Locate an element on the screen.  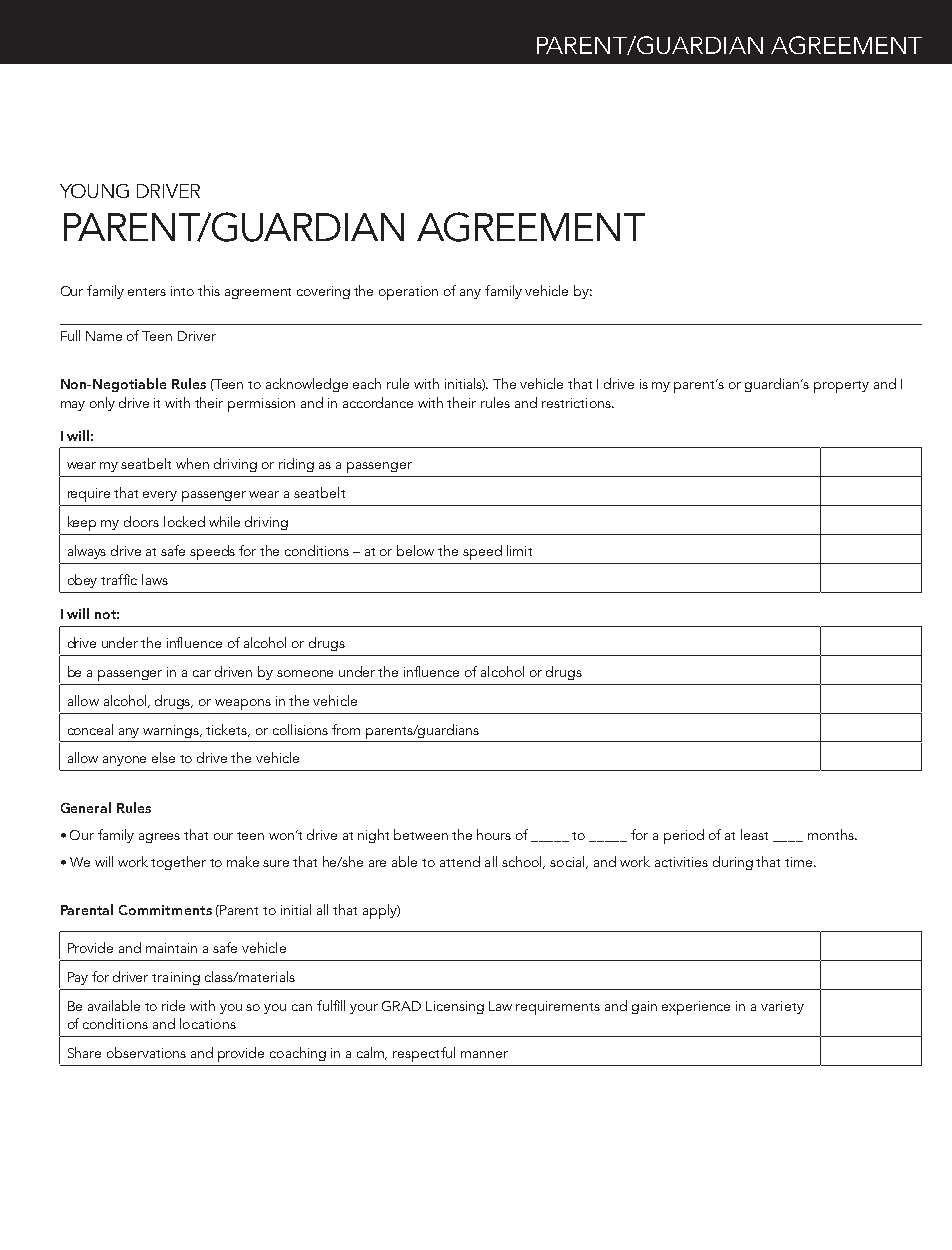
ride is located at coordinates (173, 1005).
